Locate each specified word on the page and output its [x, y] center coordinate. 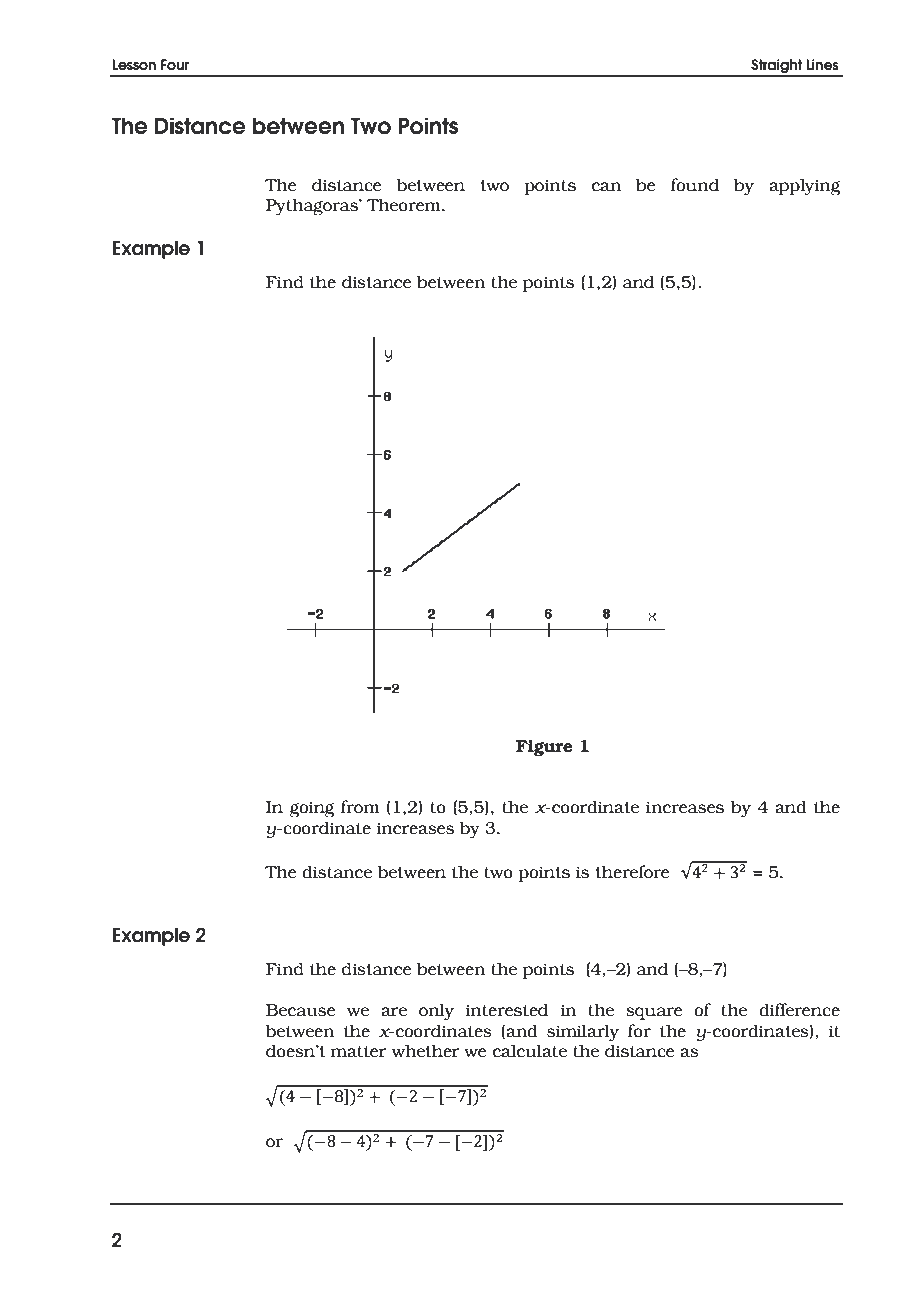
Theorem [405, 205]
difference [799, 1010]
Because [300, 1010]
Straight [776, 67]
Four [175, 65]
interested [507, 1010]
